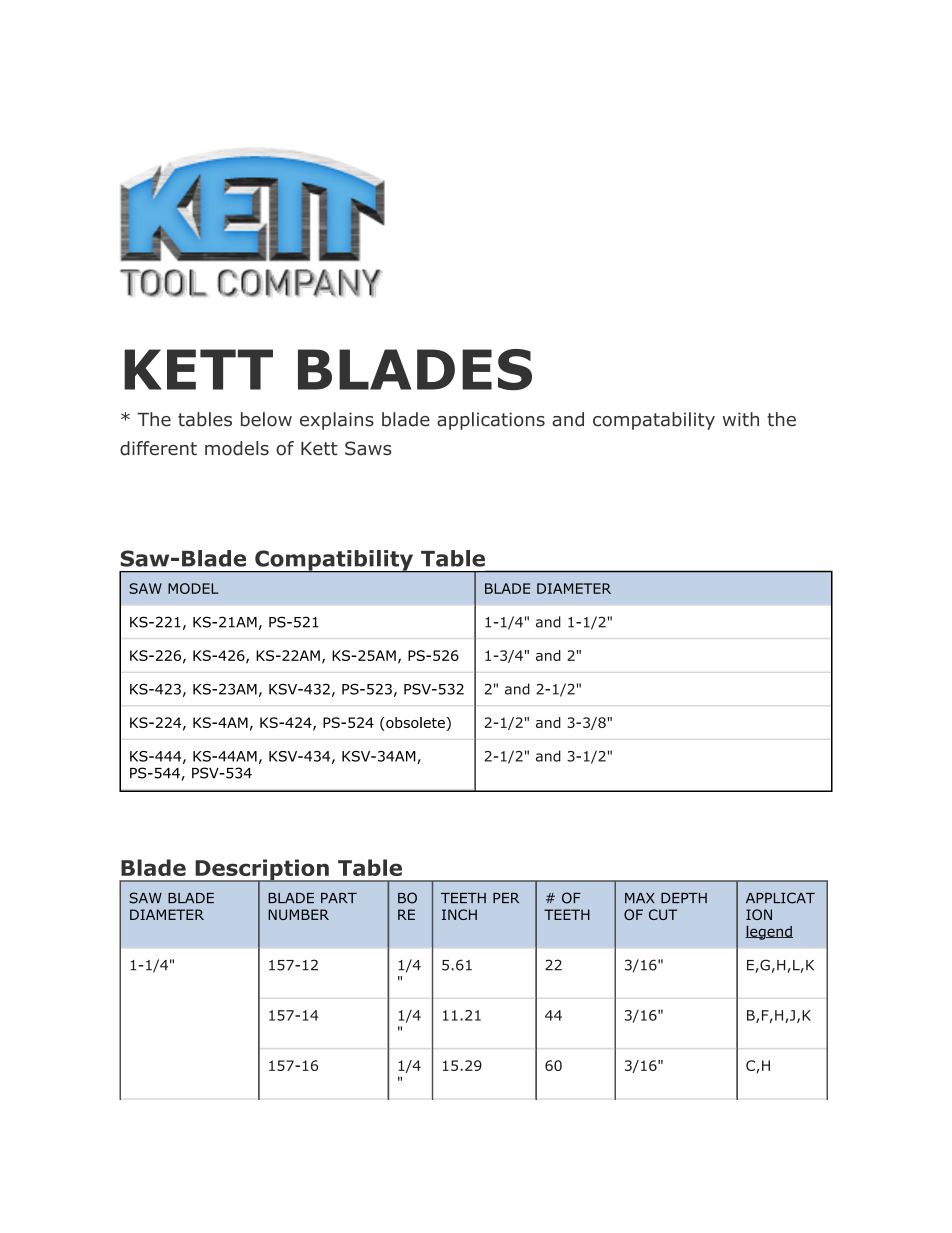  Describe the element at coordinates (334, 561) in the document. I see `Compatibility` at that location.
